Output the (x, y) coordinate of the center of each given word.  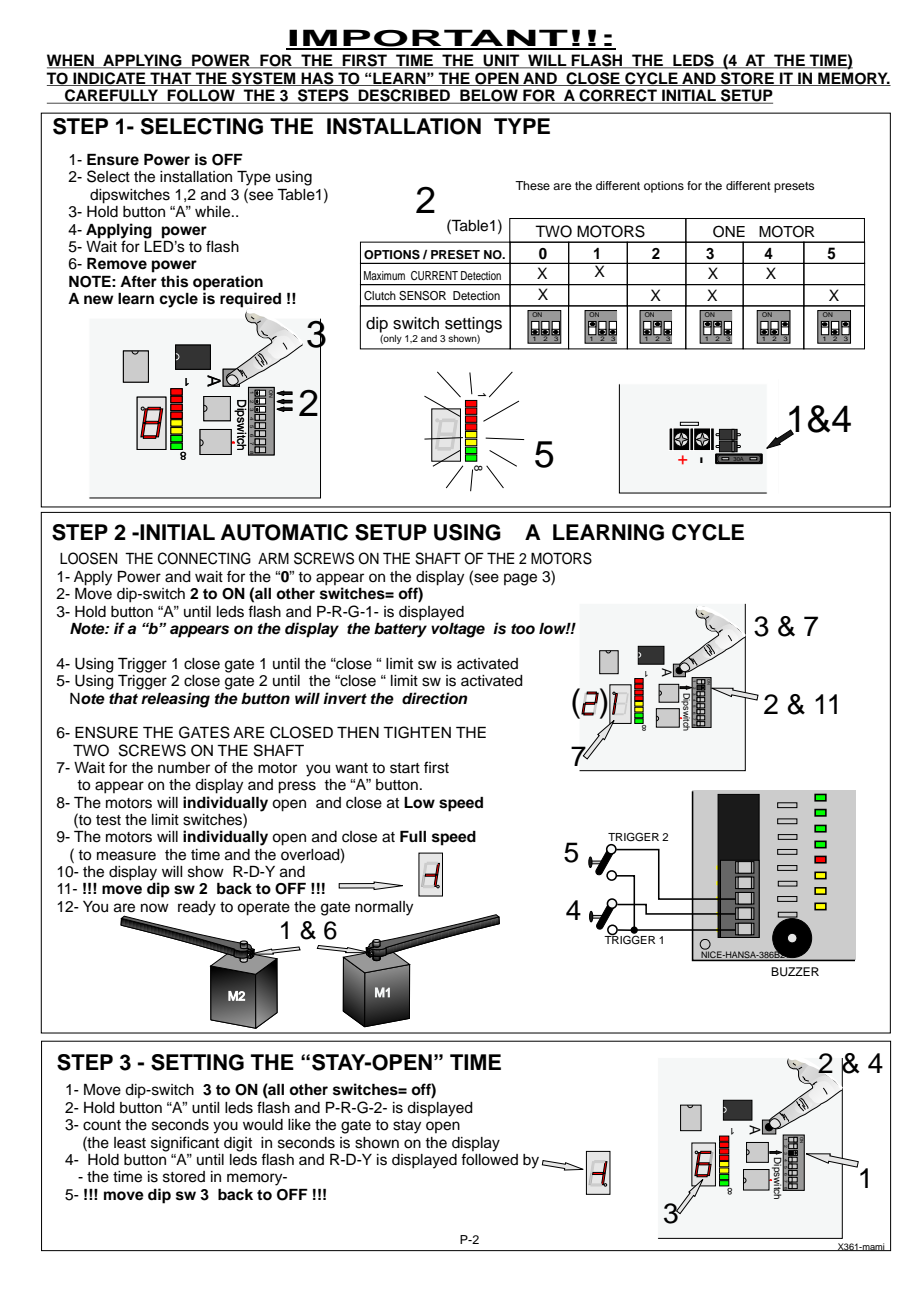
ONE (729, 231)
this (174, 281)
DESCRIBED (405, 96)
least (130, 1143)
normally (384, 908)
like (299, 1125)
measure (126, 856)
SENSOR (422, 296)
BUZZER (795, 972)
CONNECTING (204, 558)
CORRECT (618, 96)
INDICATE (109, 79)
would (263, 1125)
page (520, 579)
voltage (458, 629)
